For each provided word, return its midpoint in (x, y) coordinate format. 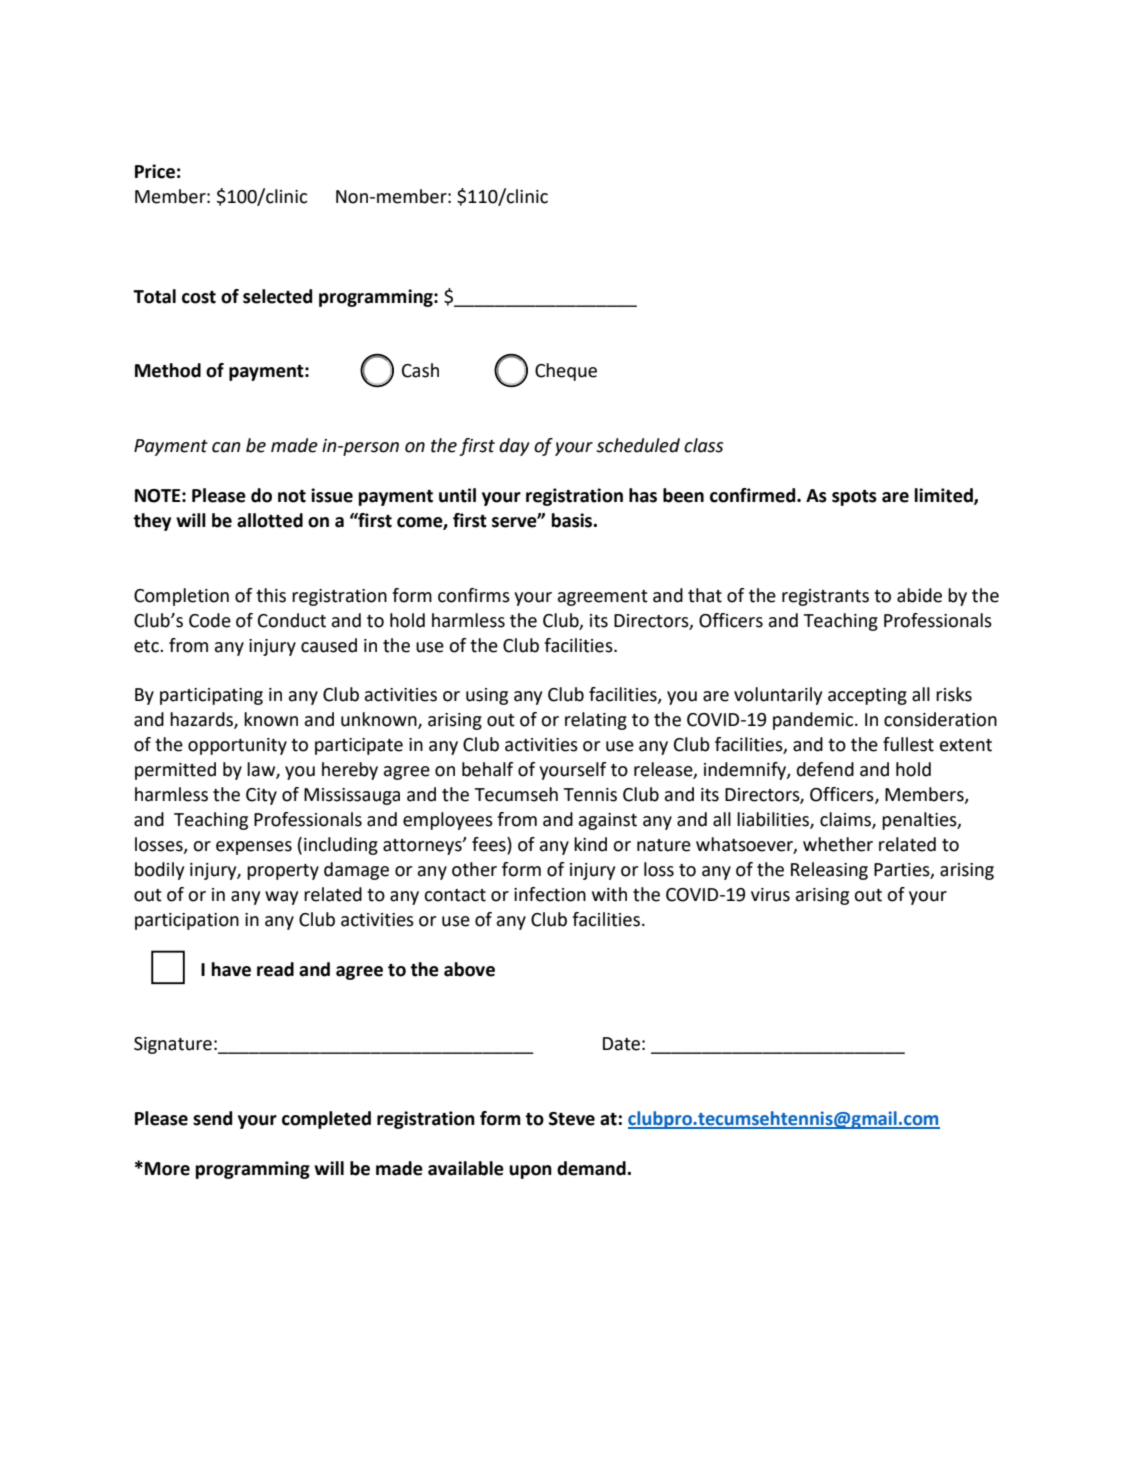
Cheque (566, 372)
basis (573, 520)
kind (590, 844)
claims (846, 820)
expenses (254, 848)
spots (854, 498)
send (212, 1118)
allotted (270, 520)
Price (155, 171)
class (703, 445)
